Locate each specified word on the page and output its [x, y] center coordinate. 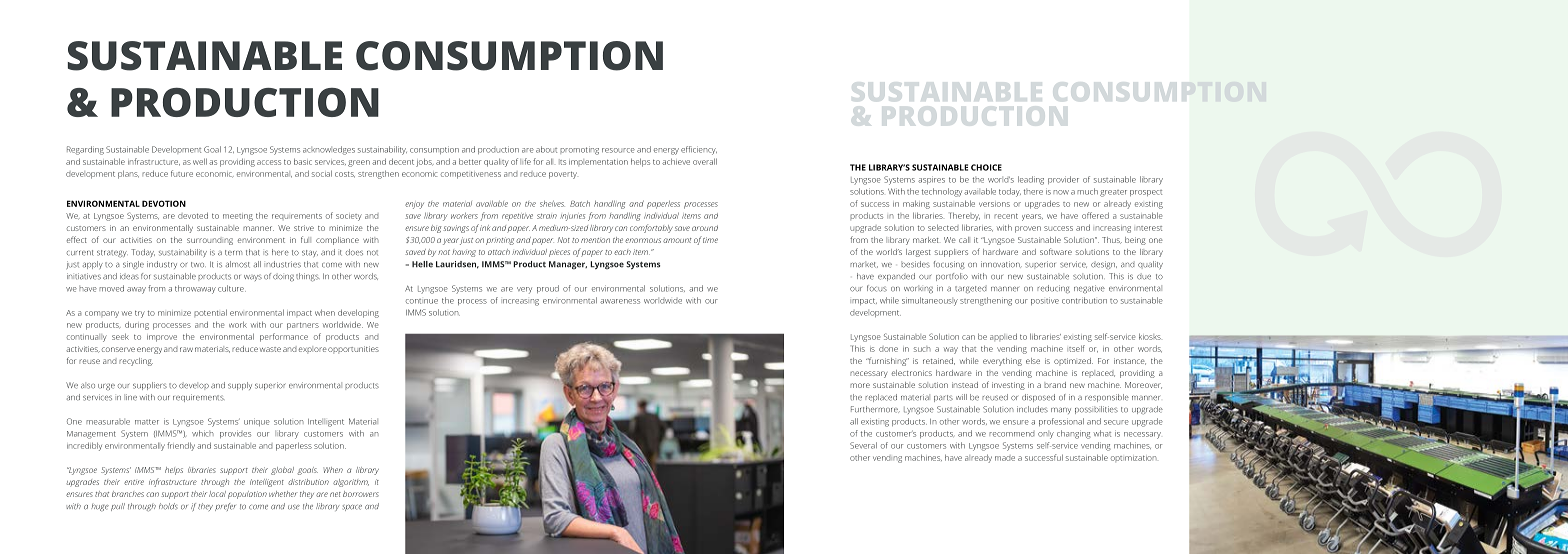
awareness [620, 301]
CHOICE [986, 167]
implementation [598, 162]
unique [257, 422]
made [1005, 458]
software [1056, 251]
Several [863, 445]
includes [1032, 409]
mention [595, 240]
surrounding [210, 241]
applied [1003, 337]
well [200, 161]
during [137, 325]
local [217, 494]
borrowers [361, 494]
